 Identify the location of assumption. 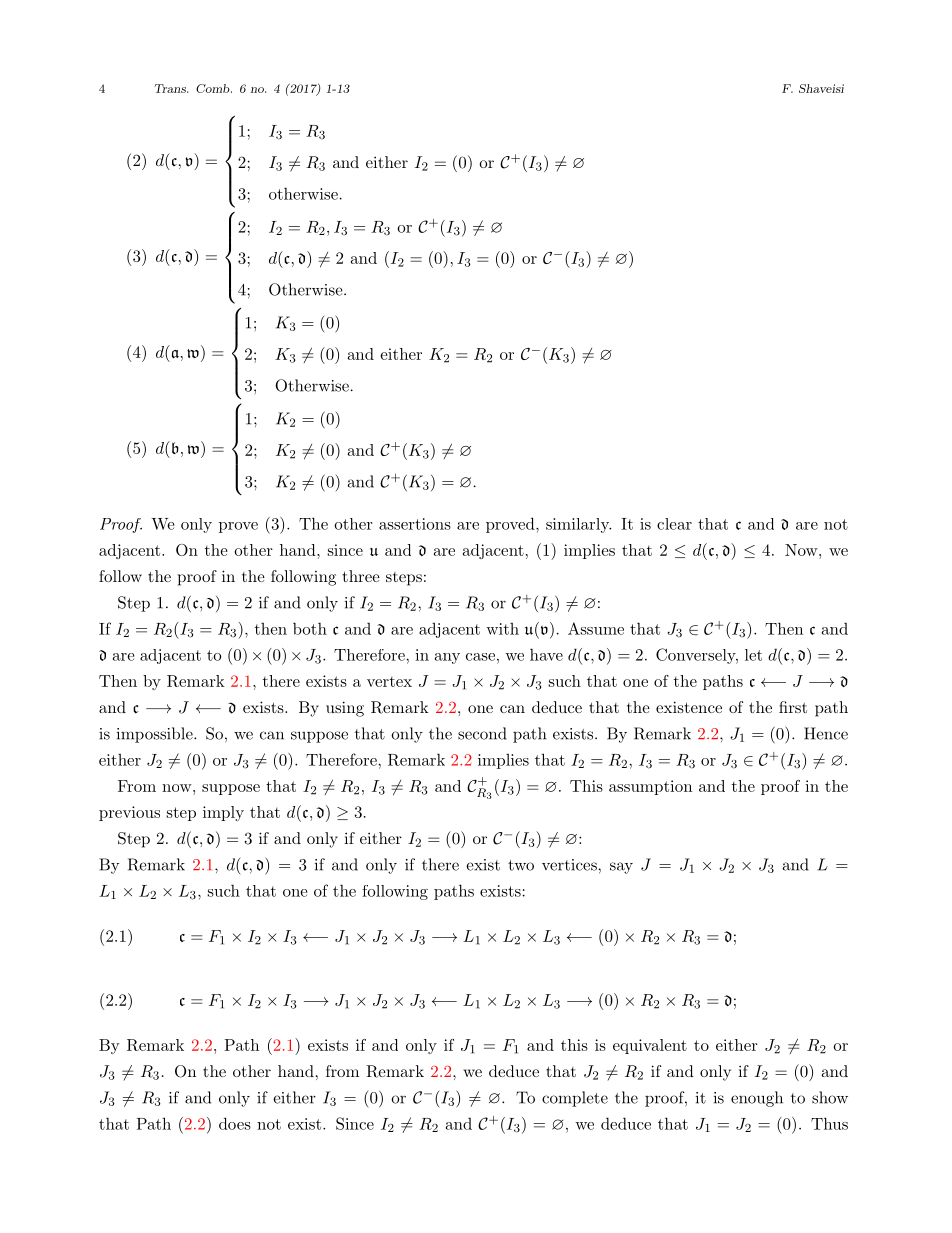
(650, 787).
